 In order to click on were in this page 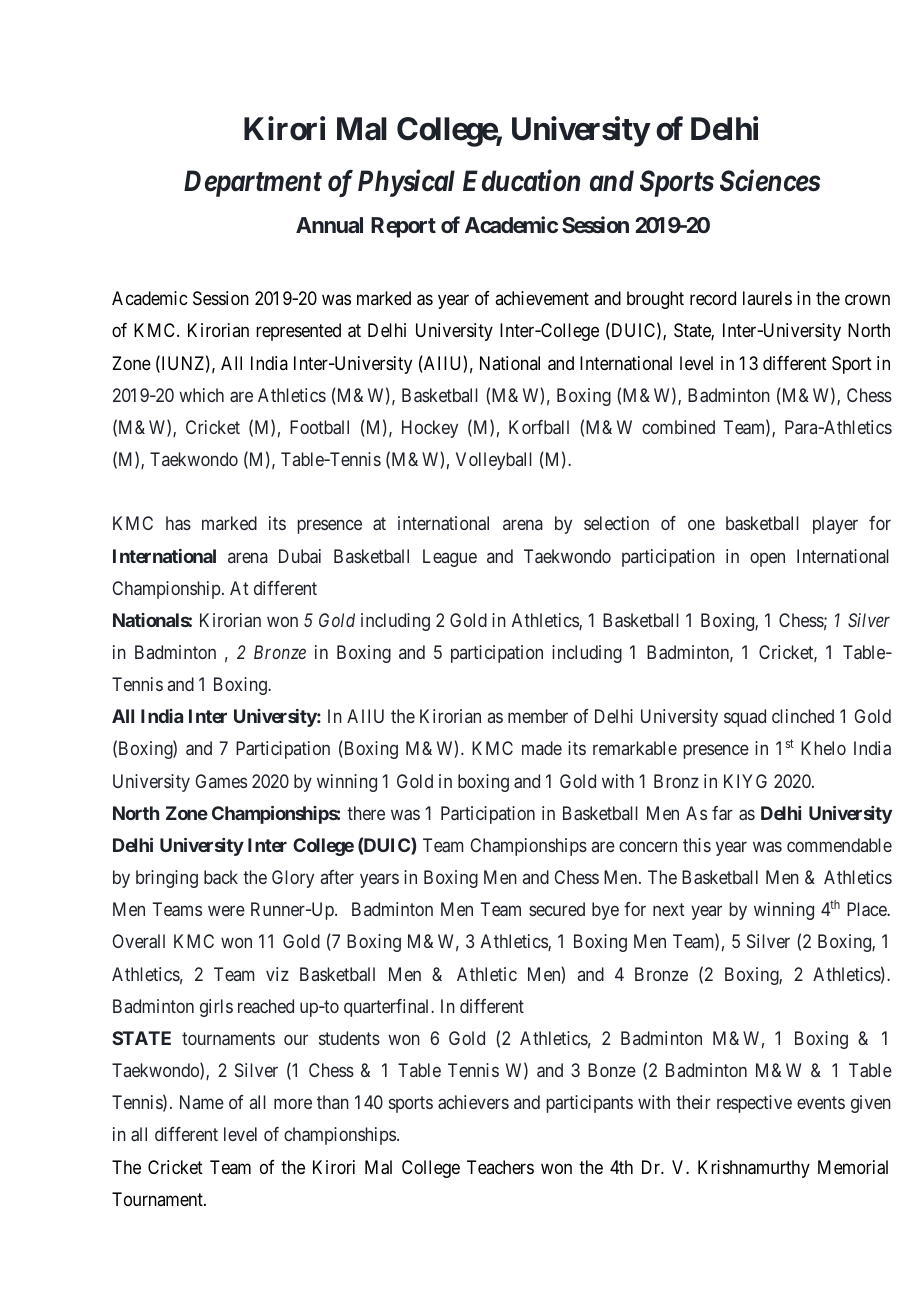, I will do `click(226, 911)`.
